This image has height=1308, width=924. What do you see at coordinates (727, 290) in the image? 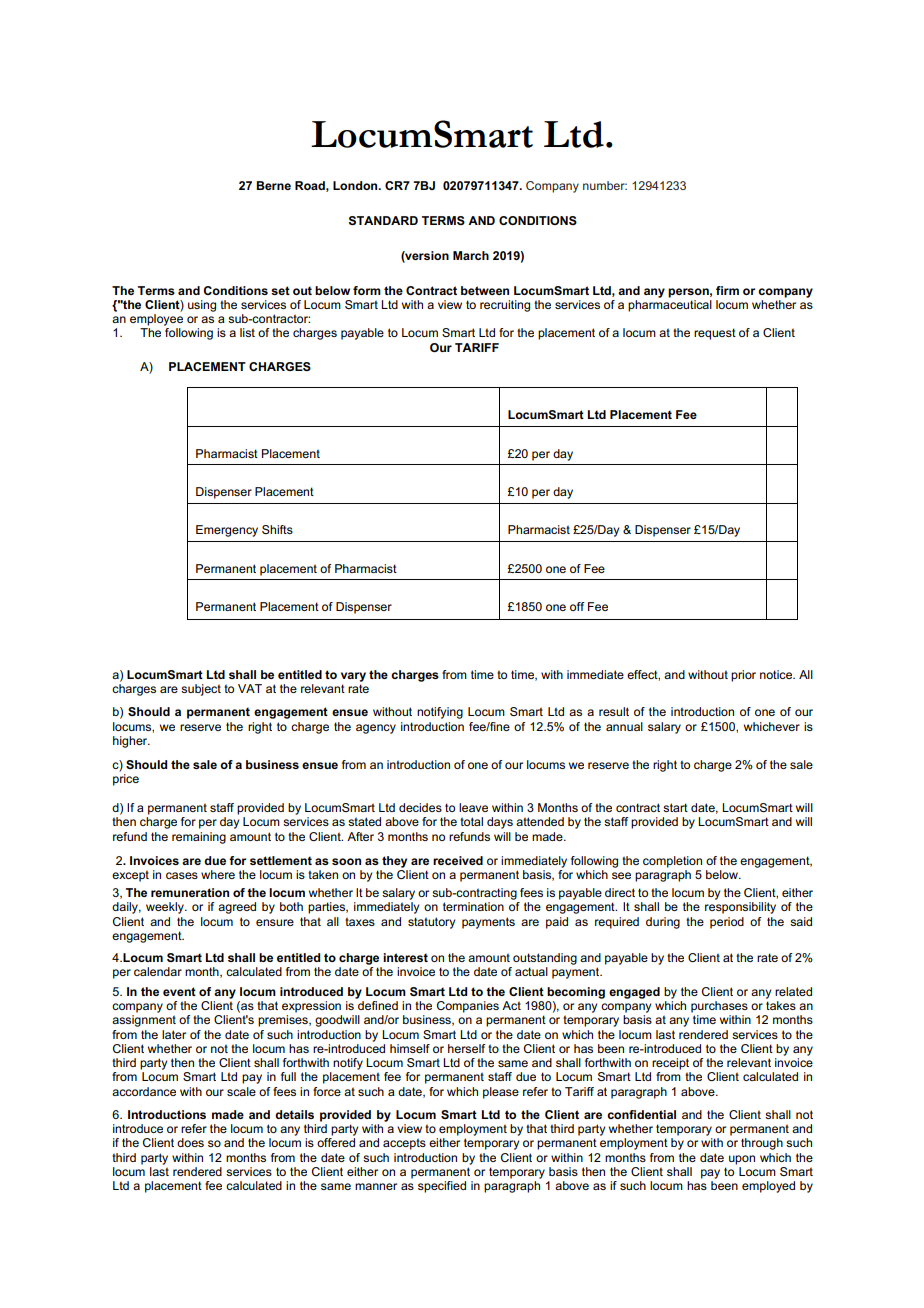
I see `firm` at bounding box center [727, 290].
